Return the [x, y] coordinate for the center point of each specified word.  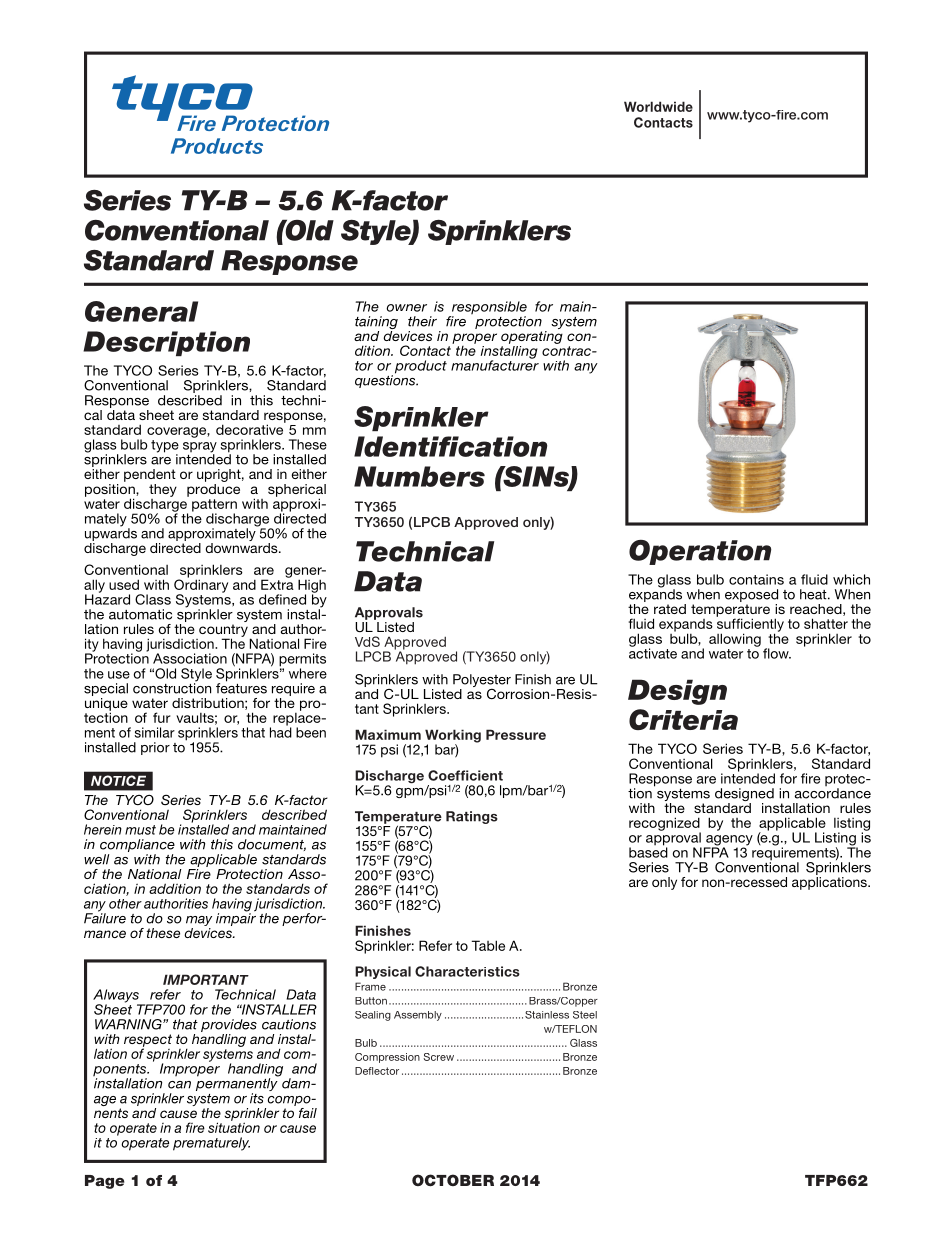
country [223, 631]
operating [532, 337]
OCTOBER [453, 1180]
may [199, 922]
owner [406, 308]
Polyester [482, 682]
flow [777, 653]
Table [488, 945]
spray [200, 448]
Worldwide [658, 106]
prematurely [211, 1144]
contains [756, 579]
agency [728, 841]
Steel [585, 1015]
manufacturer [495, 364]
